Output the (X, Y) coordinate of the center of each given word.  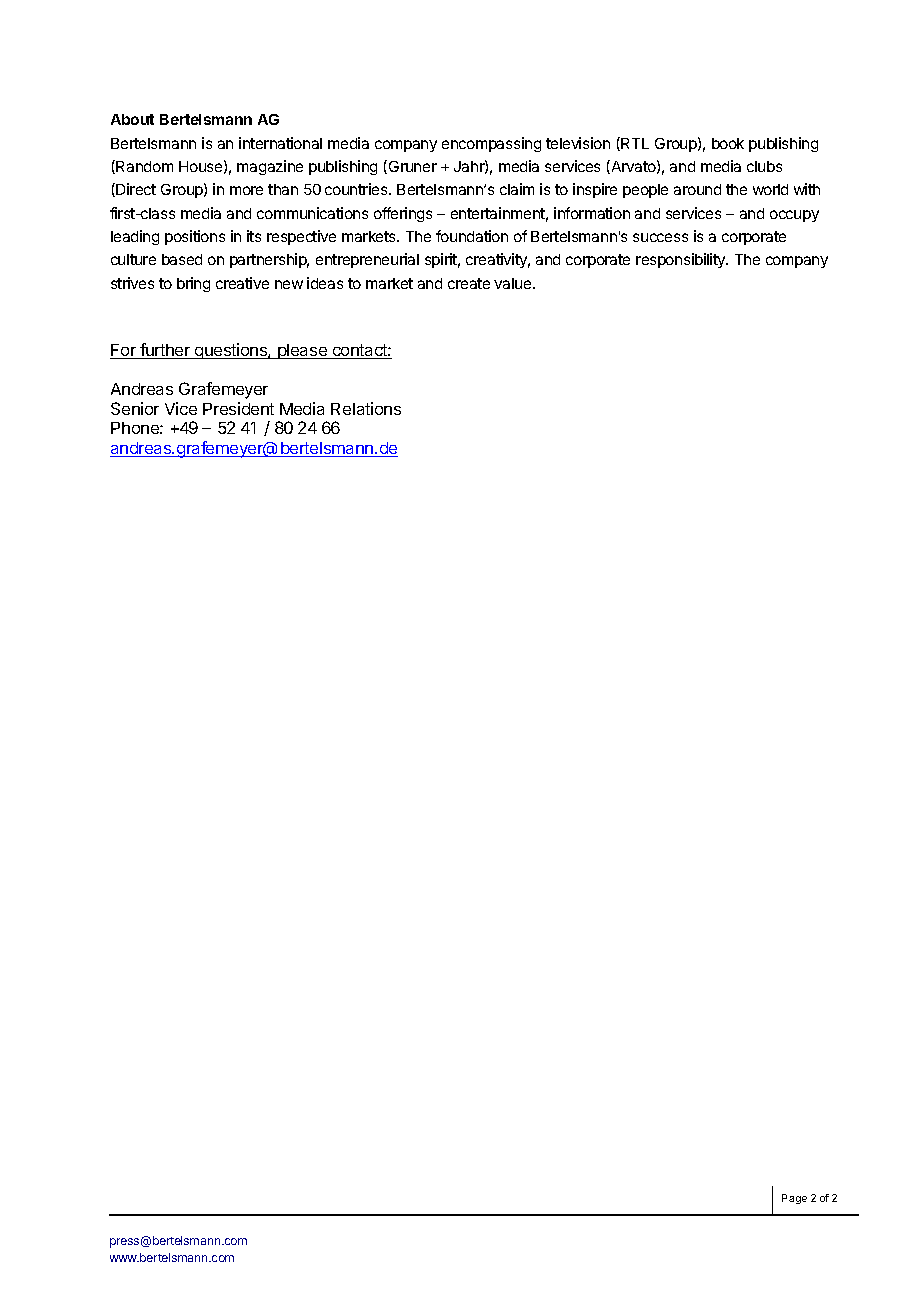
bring (193, 284)
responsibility (682, 260)
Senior (135, 408)
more (246, 190)
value (514, 283)
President (238, 408)
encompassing (491, 144)
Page (794, 1199)
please (302, 351)
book (728, 143)
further (165, 351)
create (469, 283)
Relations (366, 408)
